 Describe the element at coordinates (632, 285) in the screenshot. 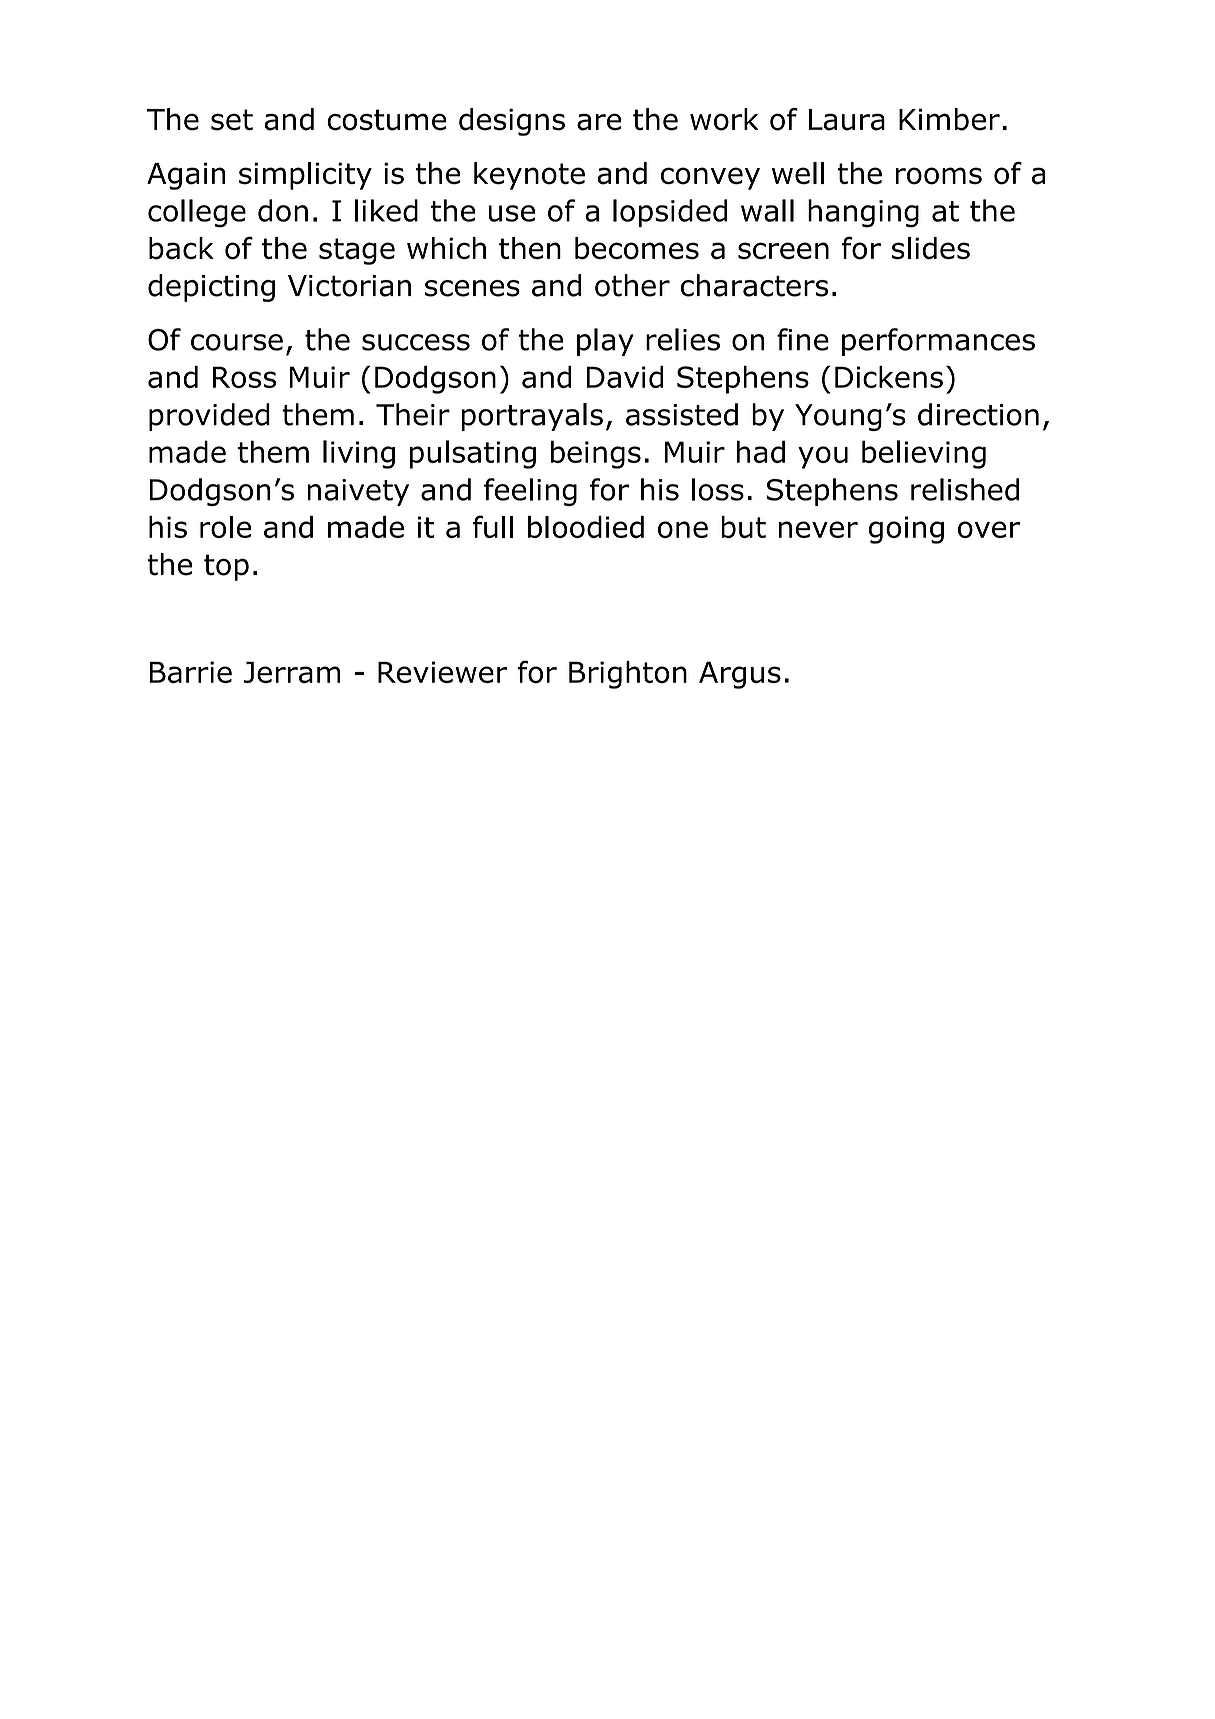

I see `other` at that location.
